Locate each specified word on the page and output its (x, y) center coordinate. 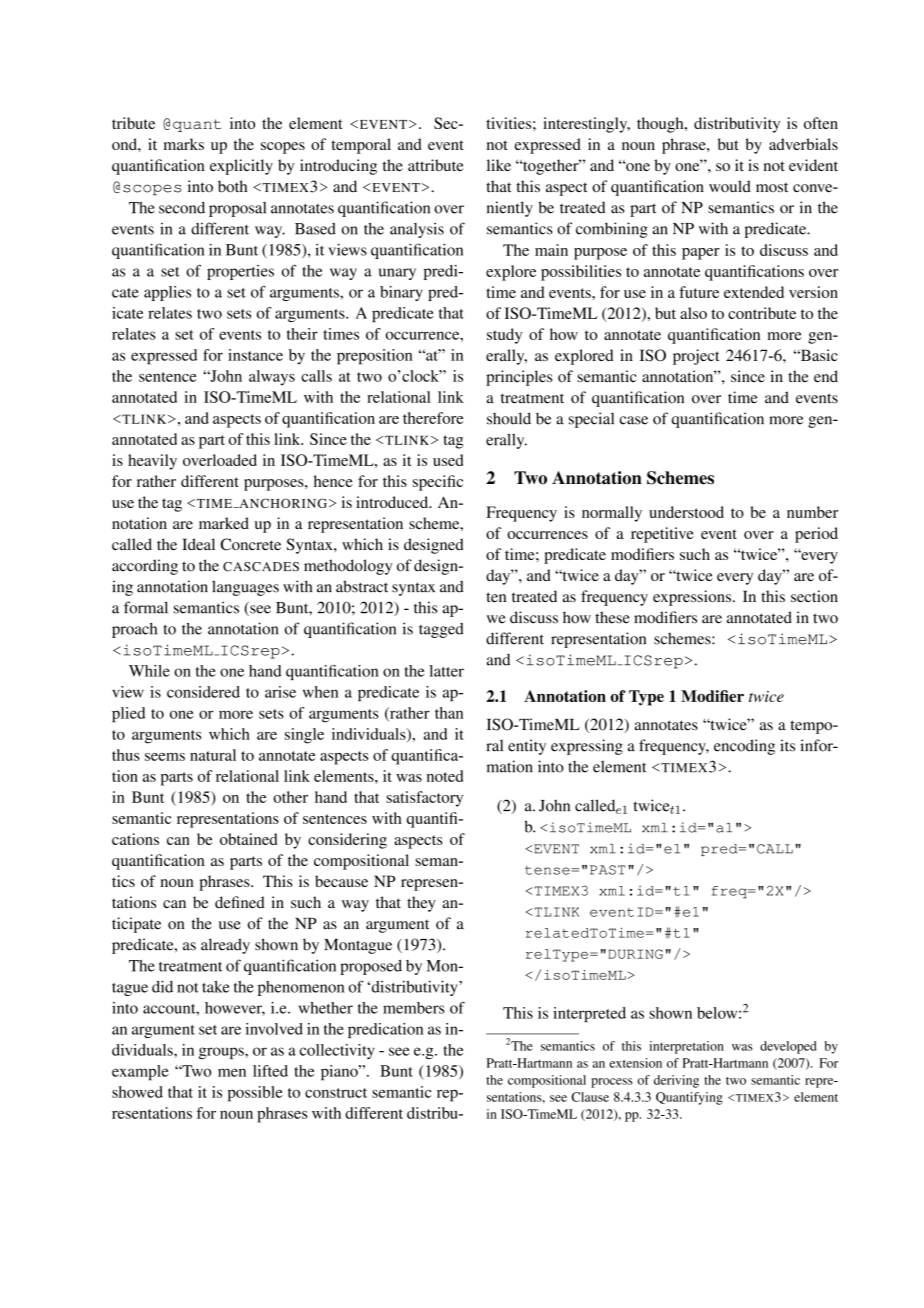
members (413, 1008)
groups (222, 1053)
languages (245, 588)
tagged (441, 630)
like (499, 165)
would (730, 186)
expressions (693, 598)
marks (184, 144)
